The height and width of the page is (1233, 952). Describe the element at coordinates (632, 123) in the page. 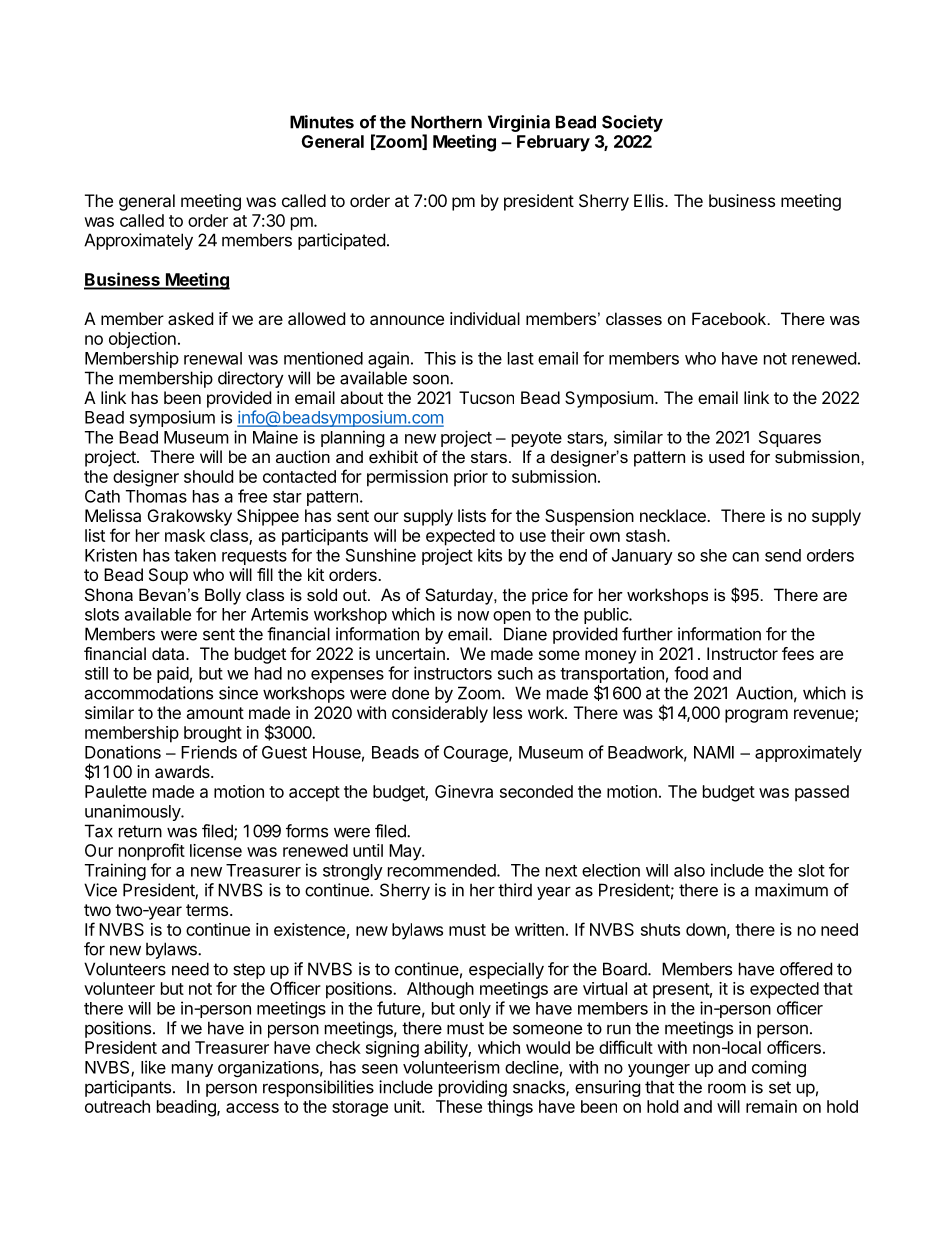

I see `Society` at that location.
